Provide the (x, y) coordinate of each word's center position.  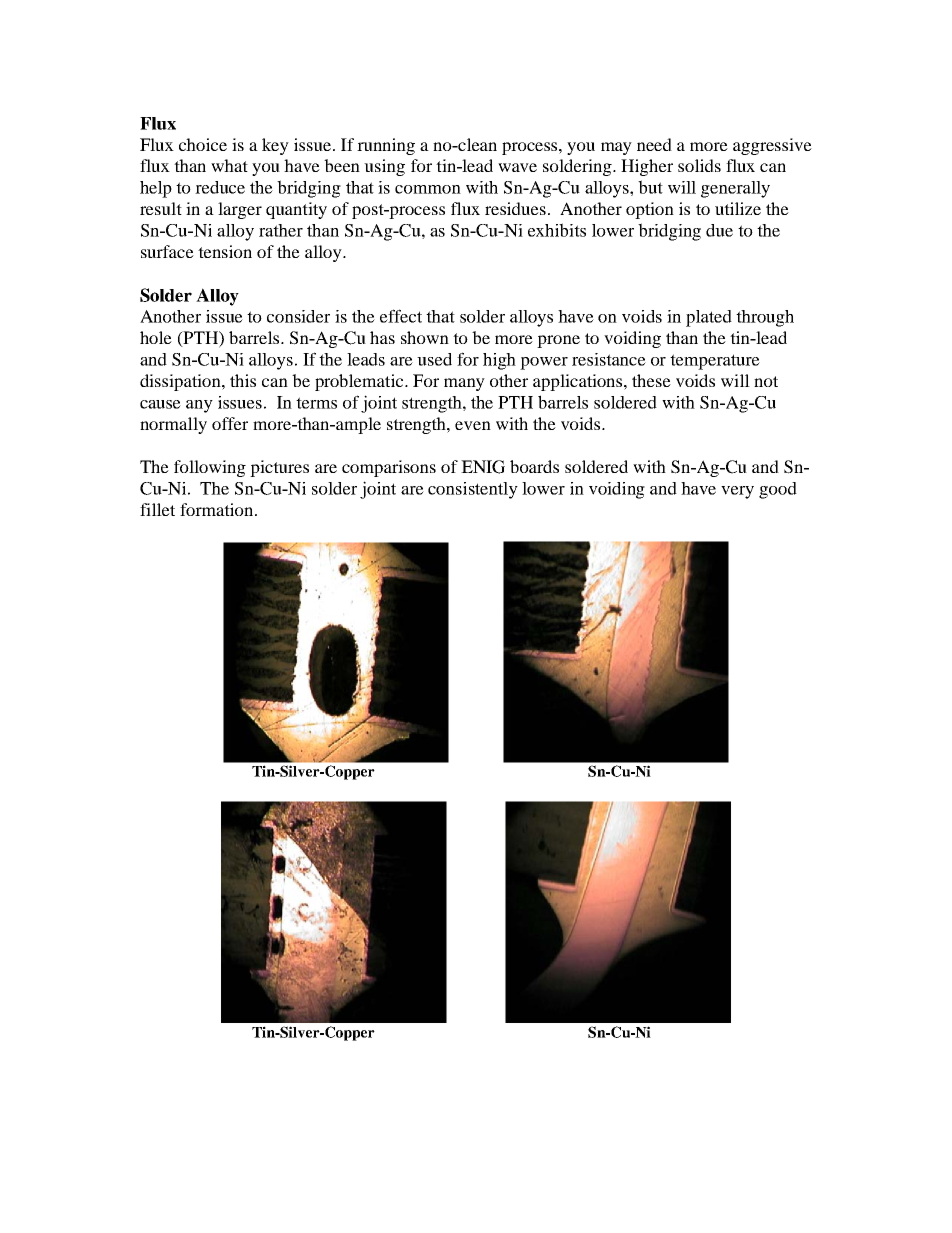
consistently (473, 490)
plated (709, 318)
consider (298, 316)
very (737, 492)
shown (425, 337)
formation (218, 509)
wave (517, 167)
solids (699, 165)
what (229, 165)
